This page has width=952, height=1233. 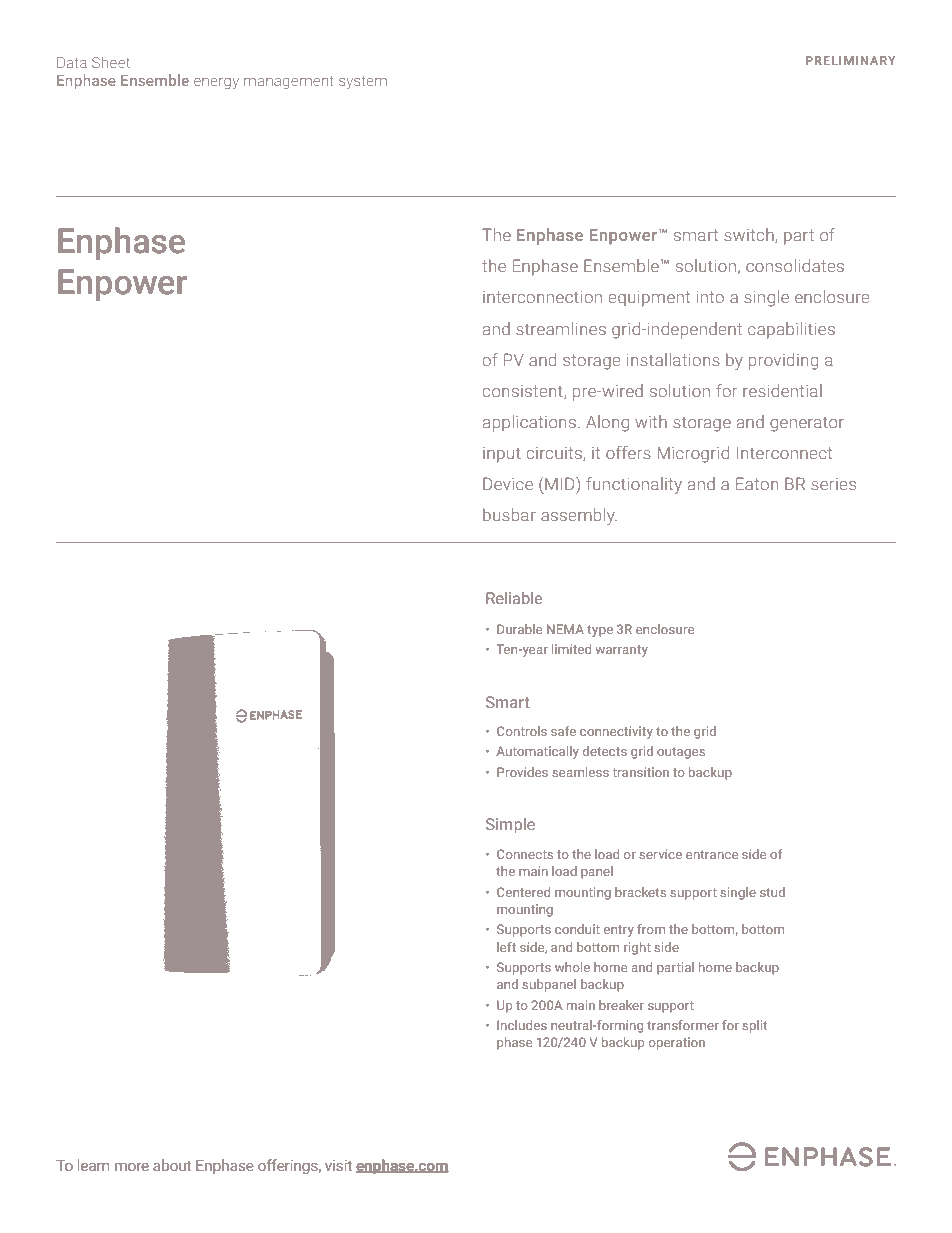 What do you see at coordinates (783, 361) in the page?
I see `providing` at bounding box center [783, 361].
